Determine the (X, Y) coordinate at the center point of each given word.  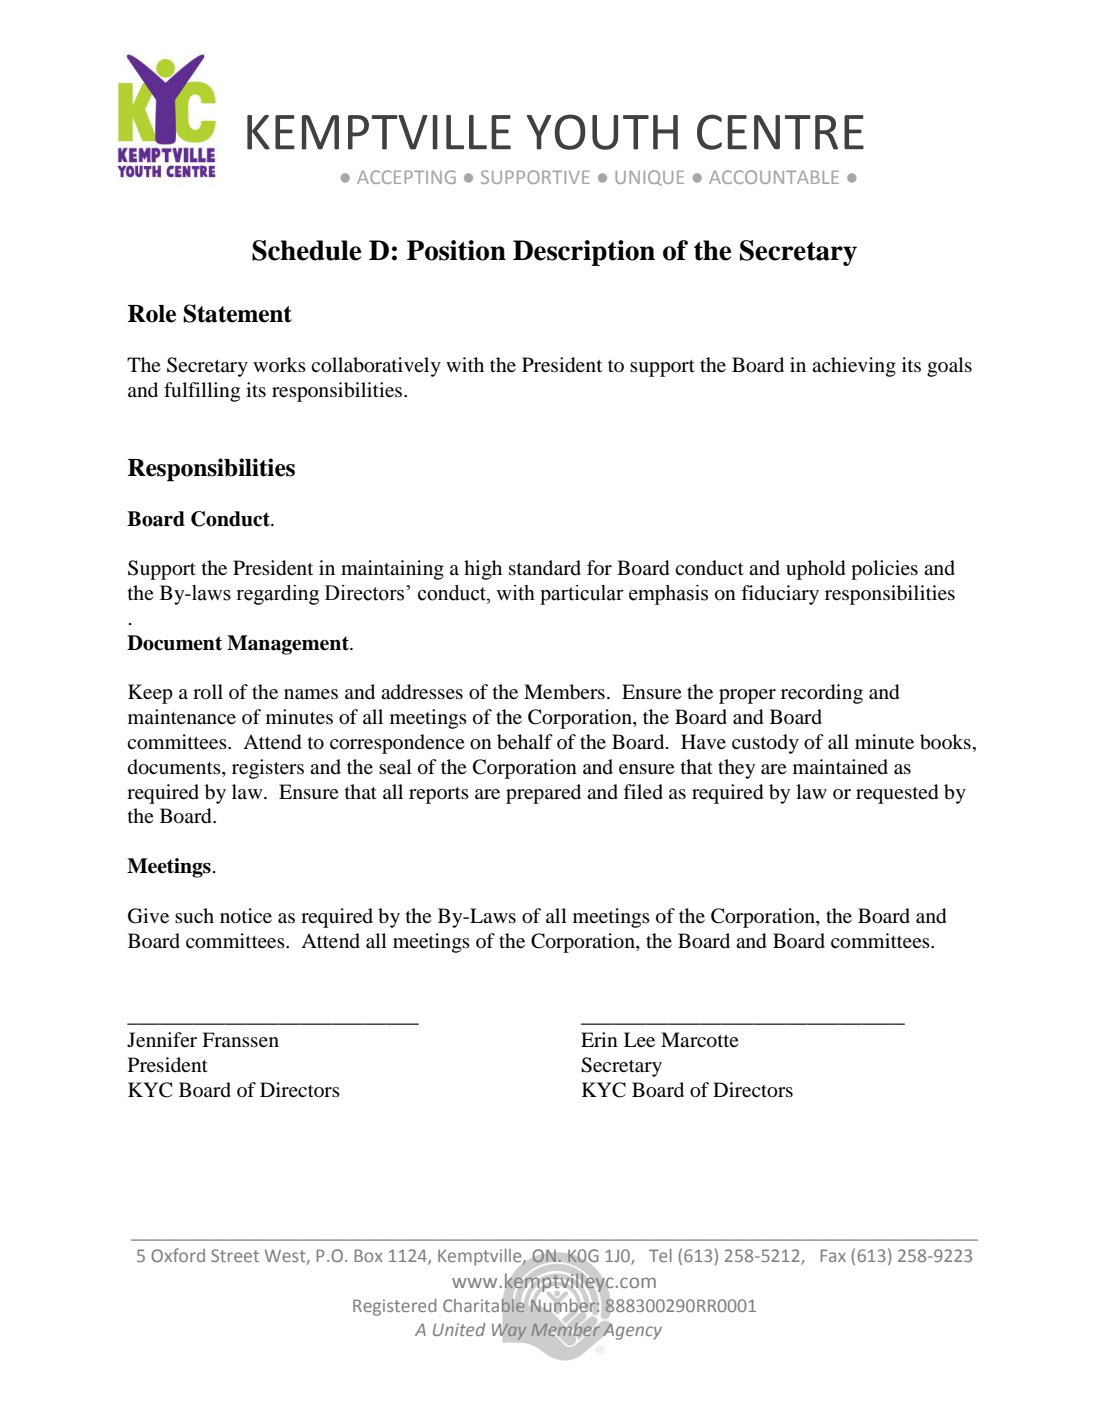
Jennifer (162, 1039)
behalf (525, 742)
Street (235, 1255)
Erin (599, 1039)
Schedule (306, 250)
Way (509, 1331)
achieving (854, 367)
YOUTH (602, 132)
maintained (840, 766)
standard (545, 568)
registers (268, 769)
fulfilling (202, 392)
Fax (833, 1255)
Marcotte (700, 1040)
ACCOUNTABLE (774, 177)
